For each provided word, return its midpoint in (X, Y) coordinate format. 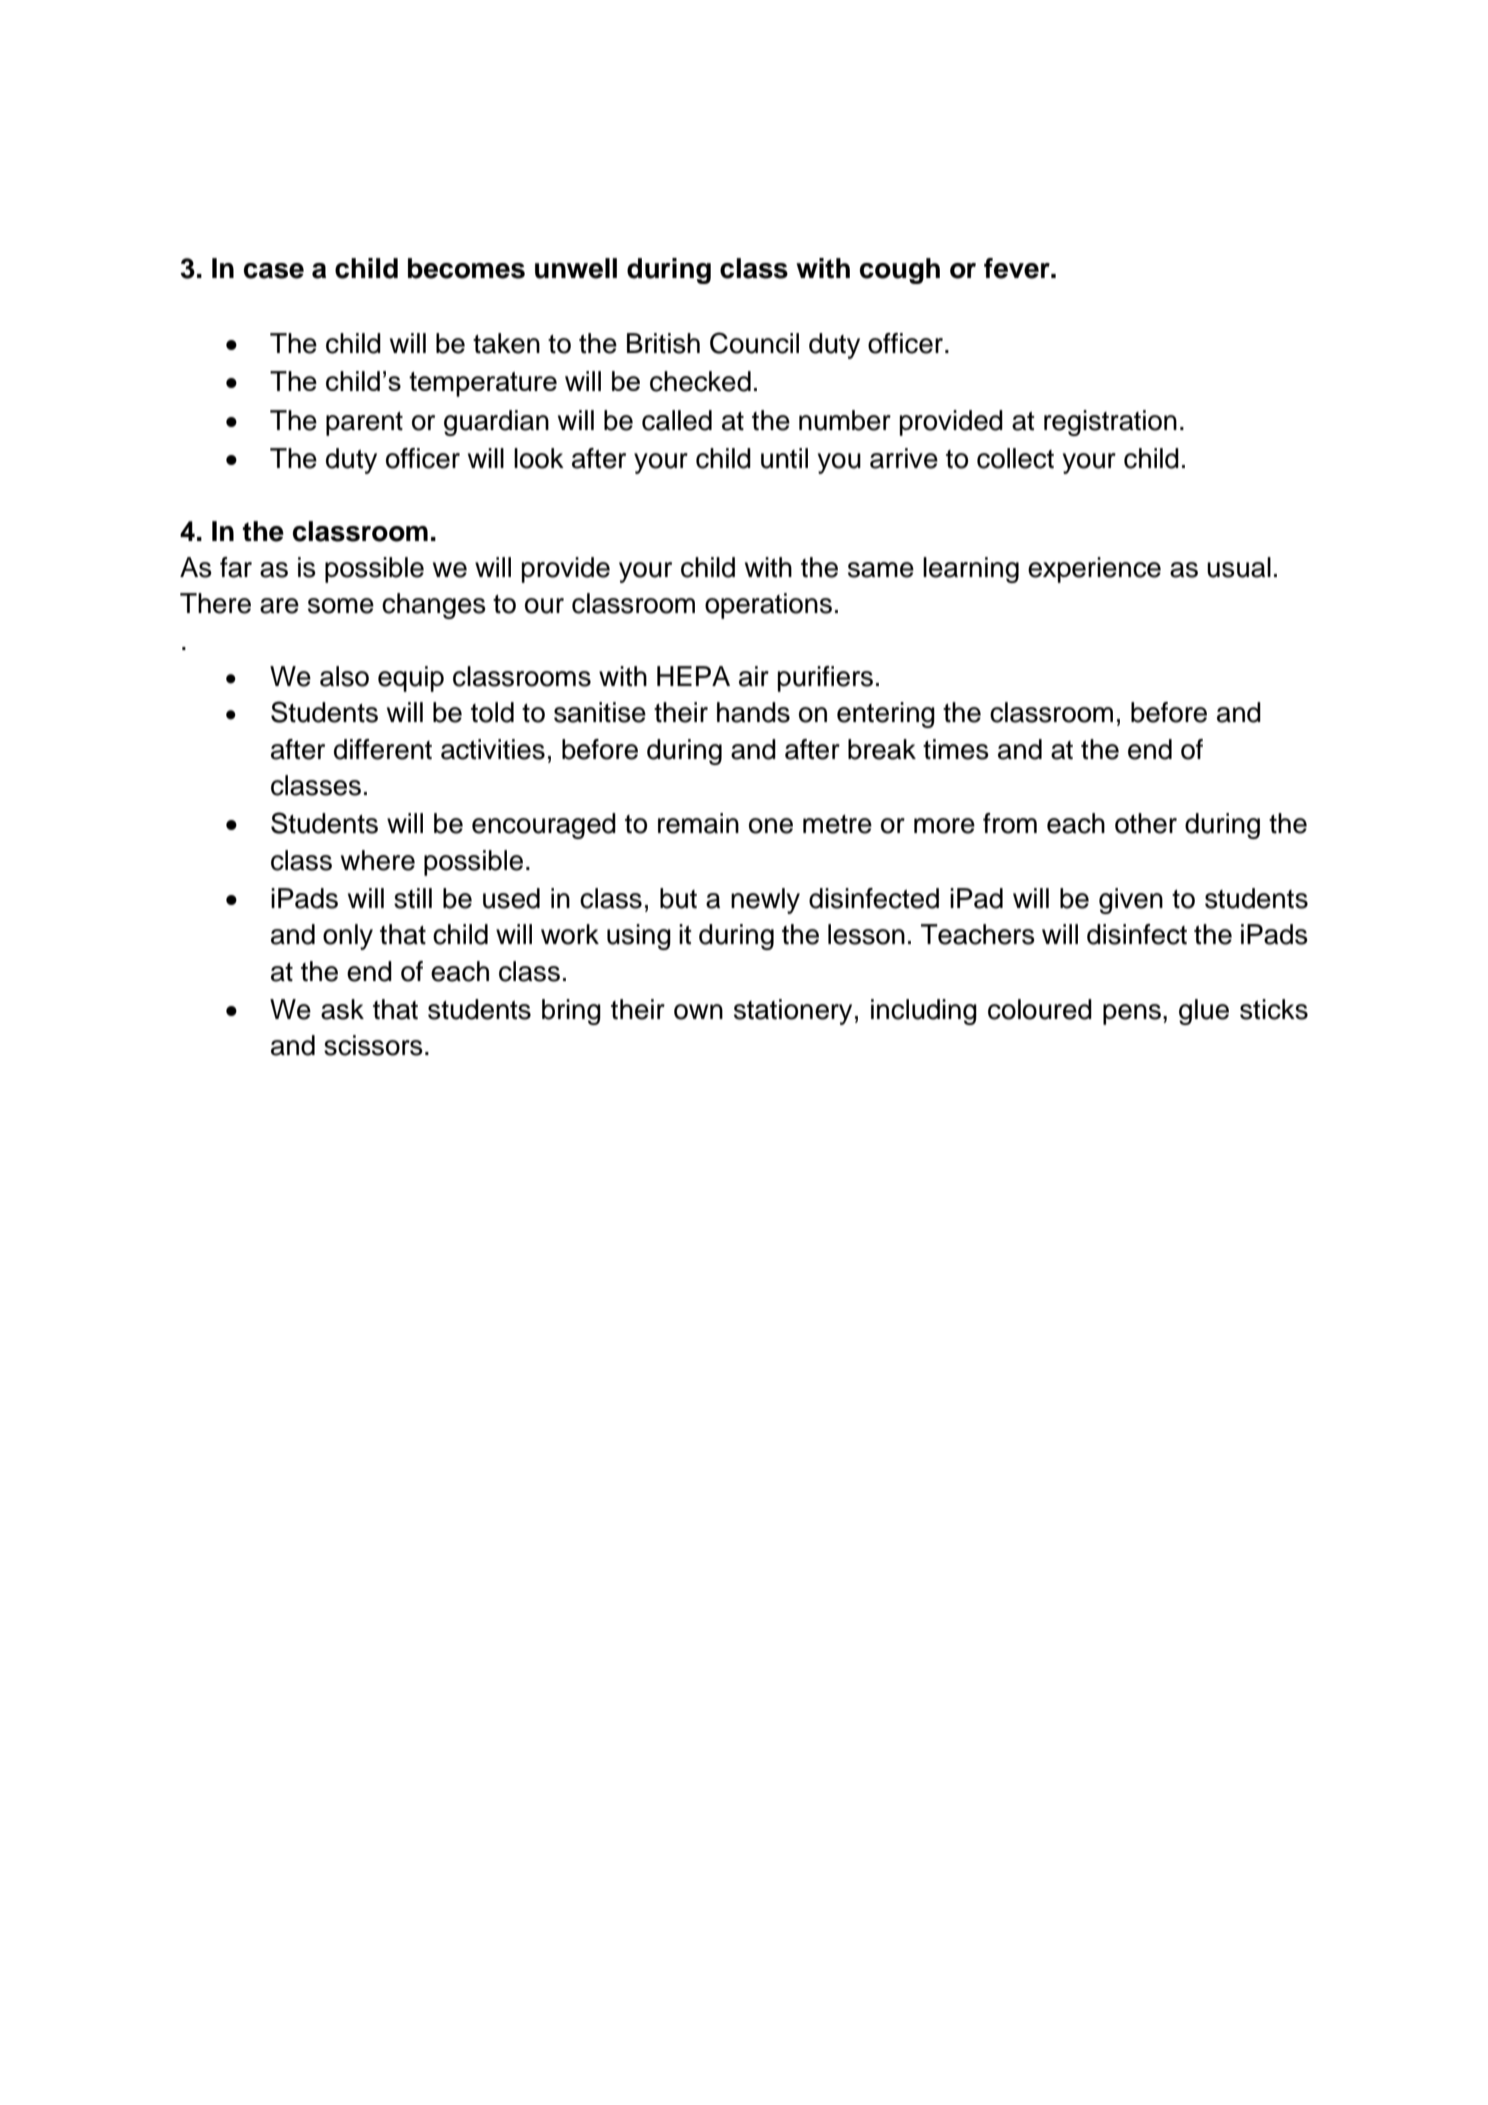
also (344, 676)
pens (1132, 1014)
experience (1094, 570)
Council (754, 343)
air (754, 676)
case (274, 271)
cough (900, 271)
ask (342, 1009)
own (698, 1012)
